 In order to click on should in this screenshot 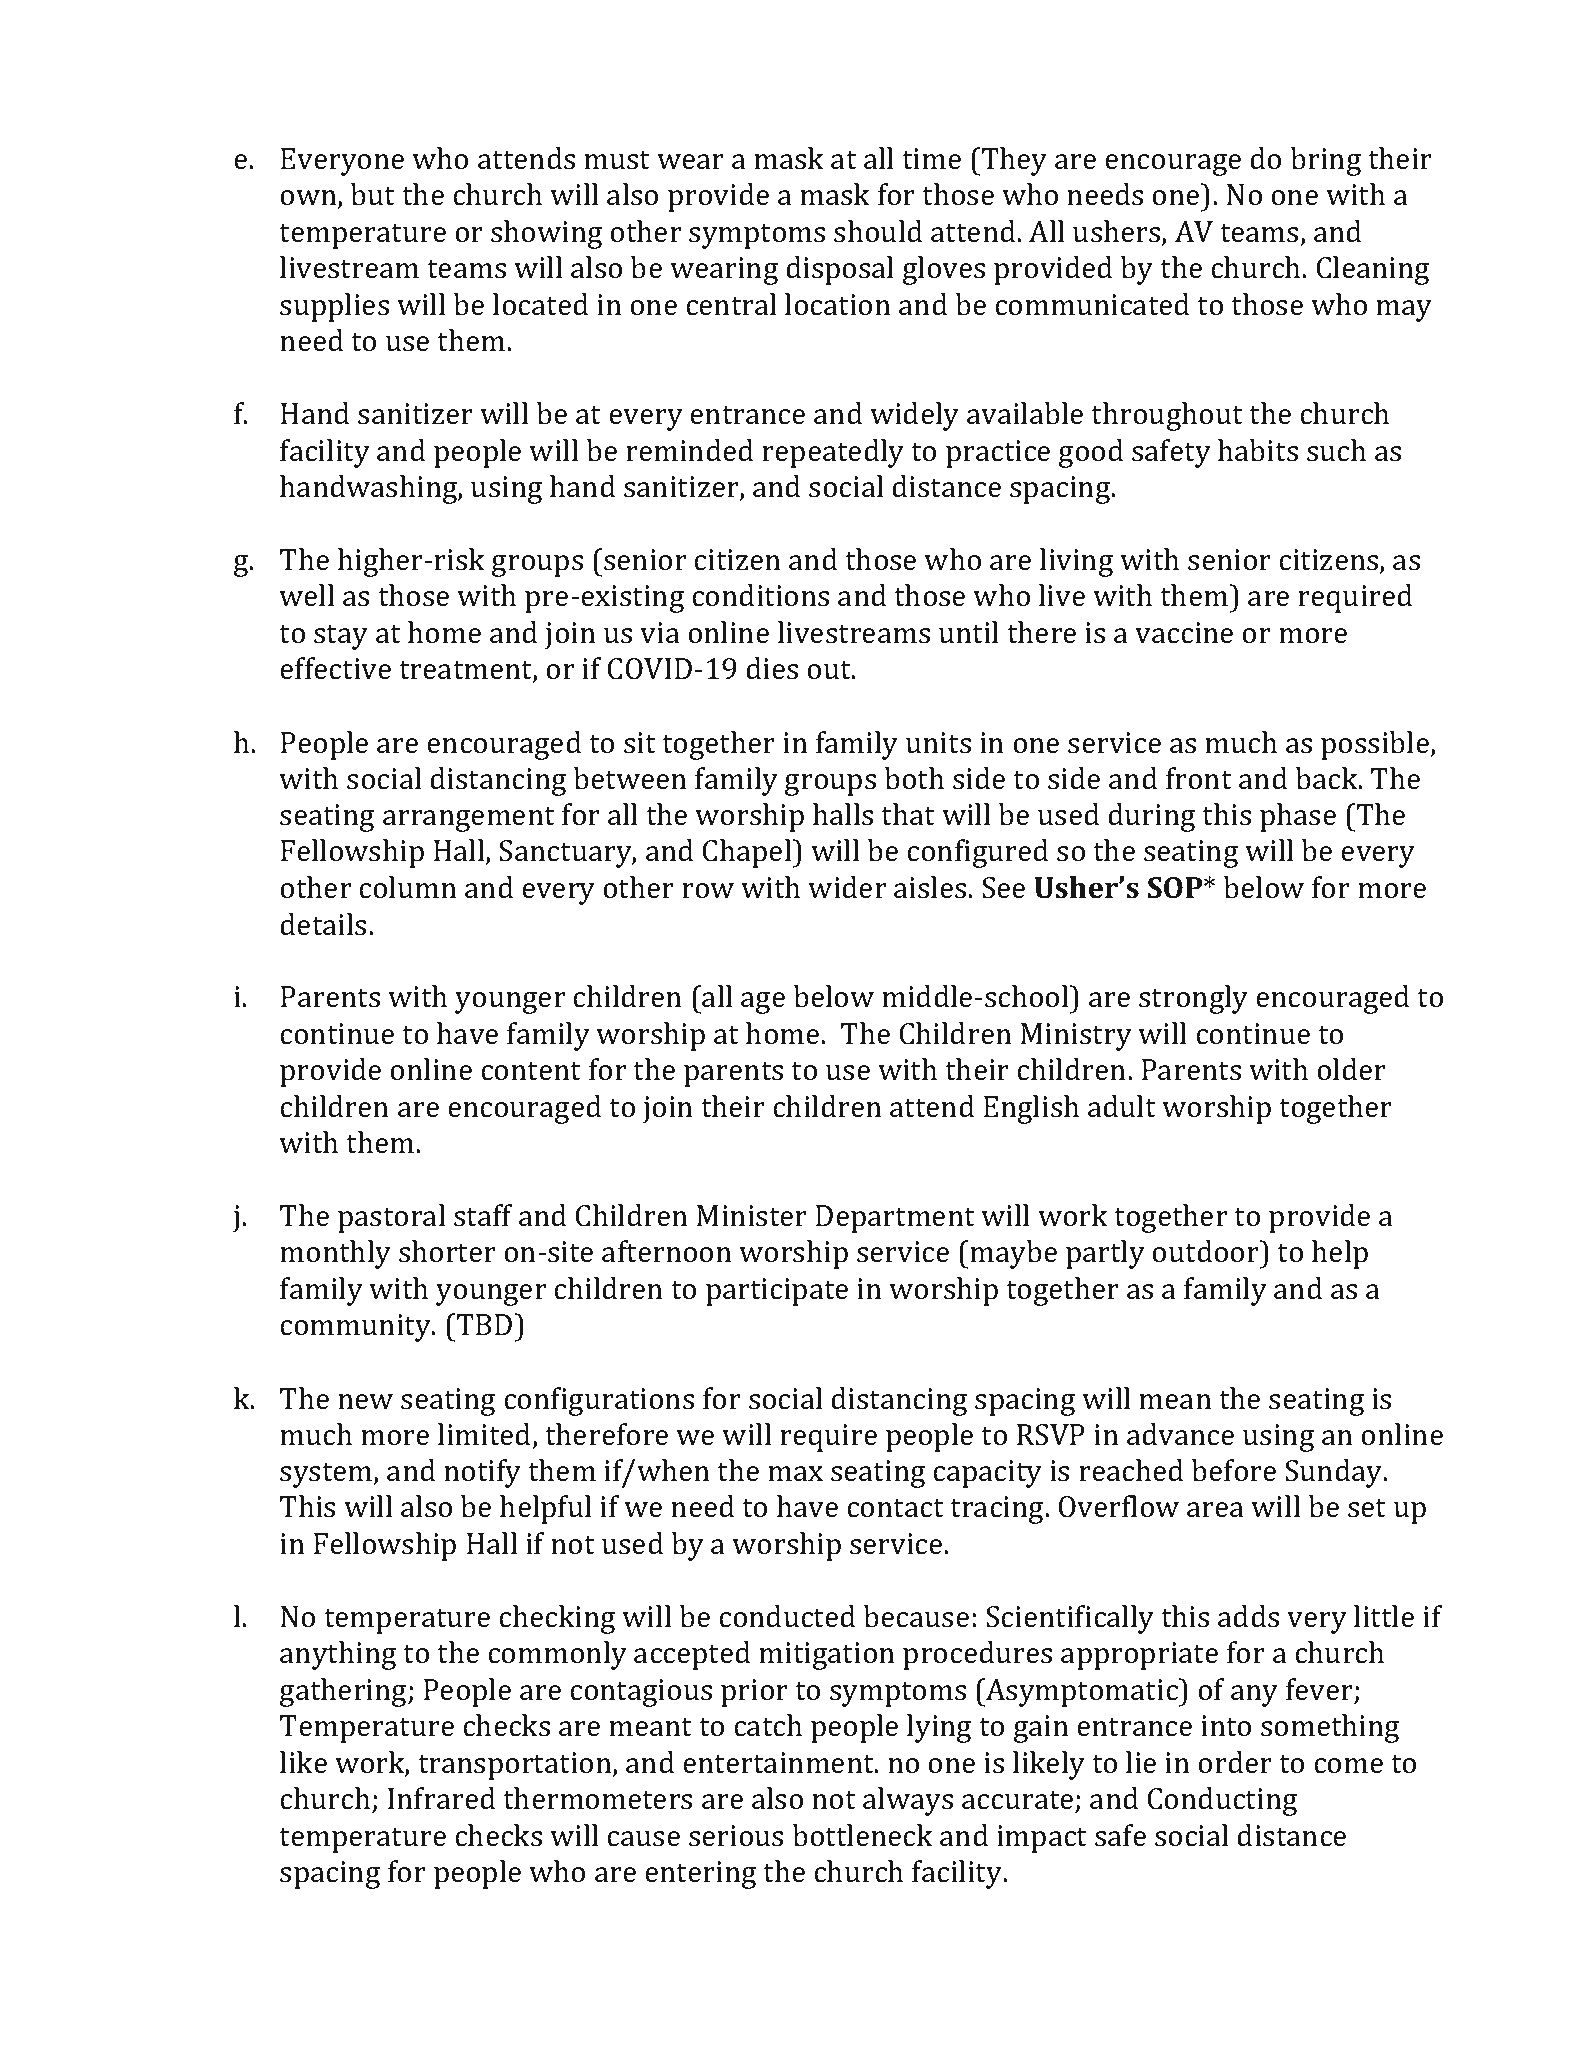, I will do `click(878, 231)`.
